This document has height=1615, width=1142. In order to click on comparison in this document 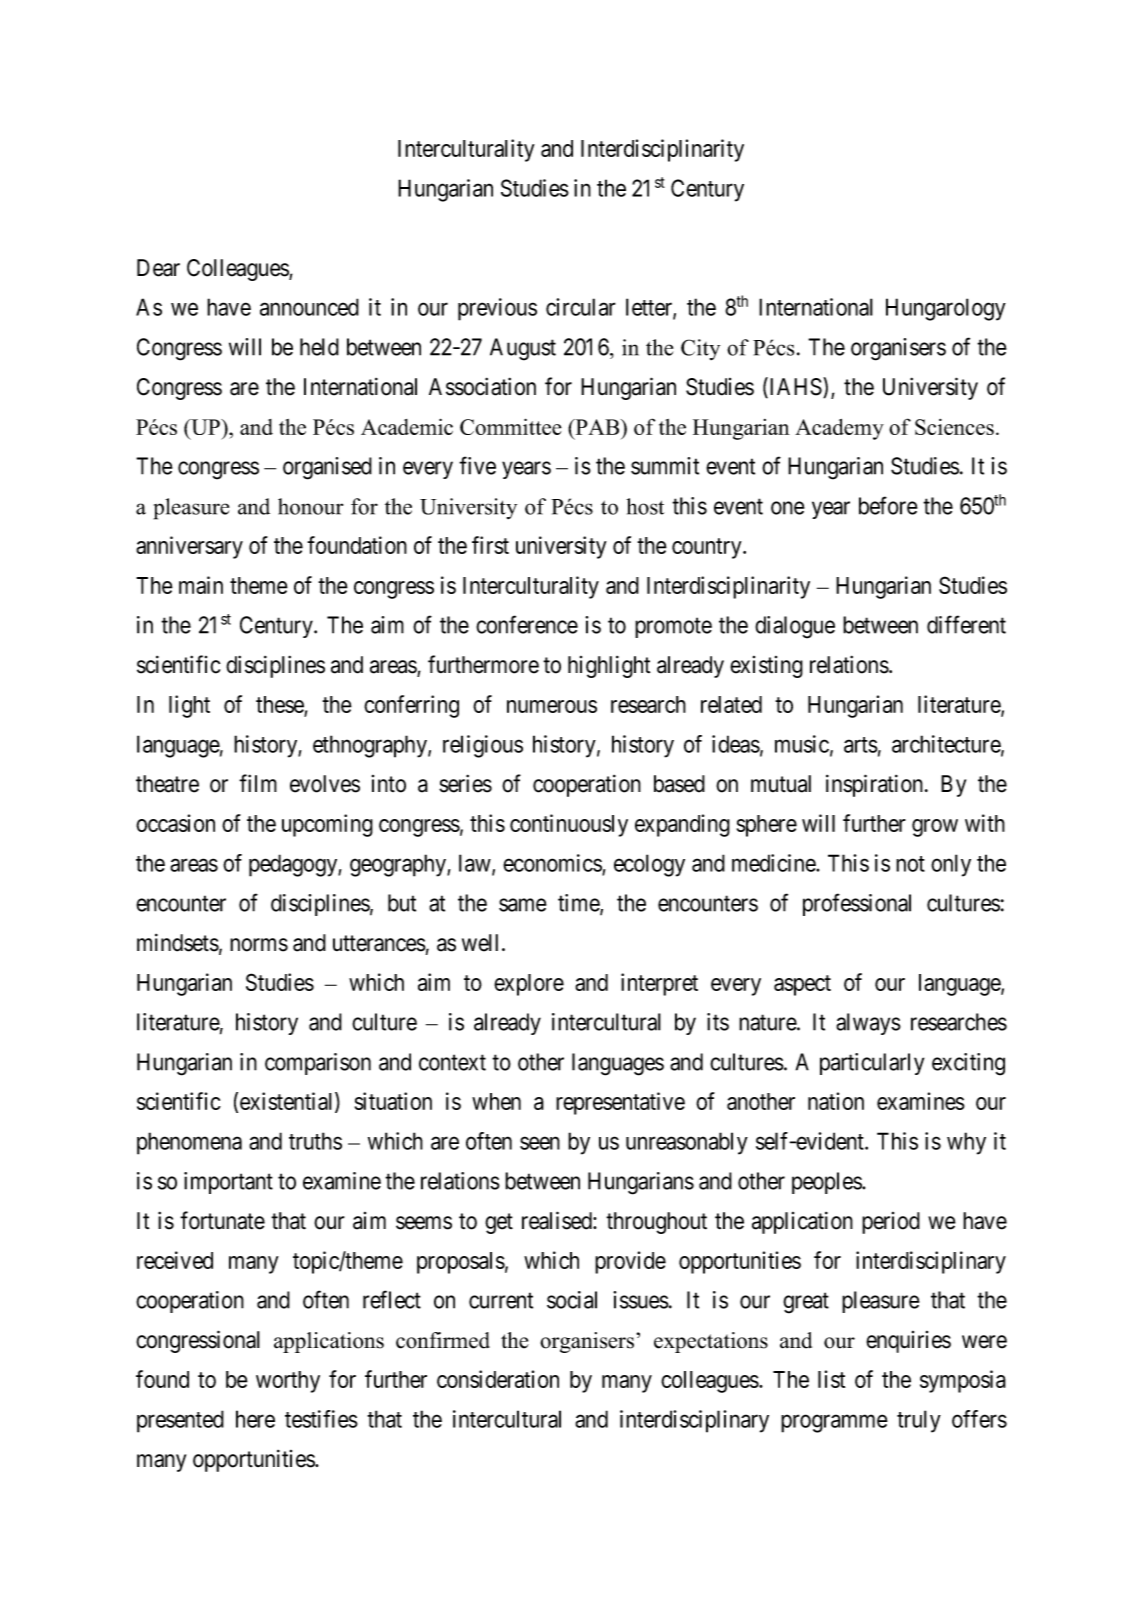, I will do `click(318, 1064)`.
